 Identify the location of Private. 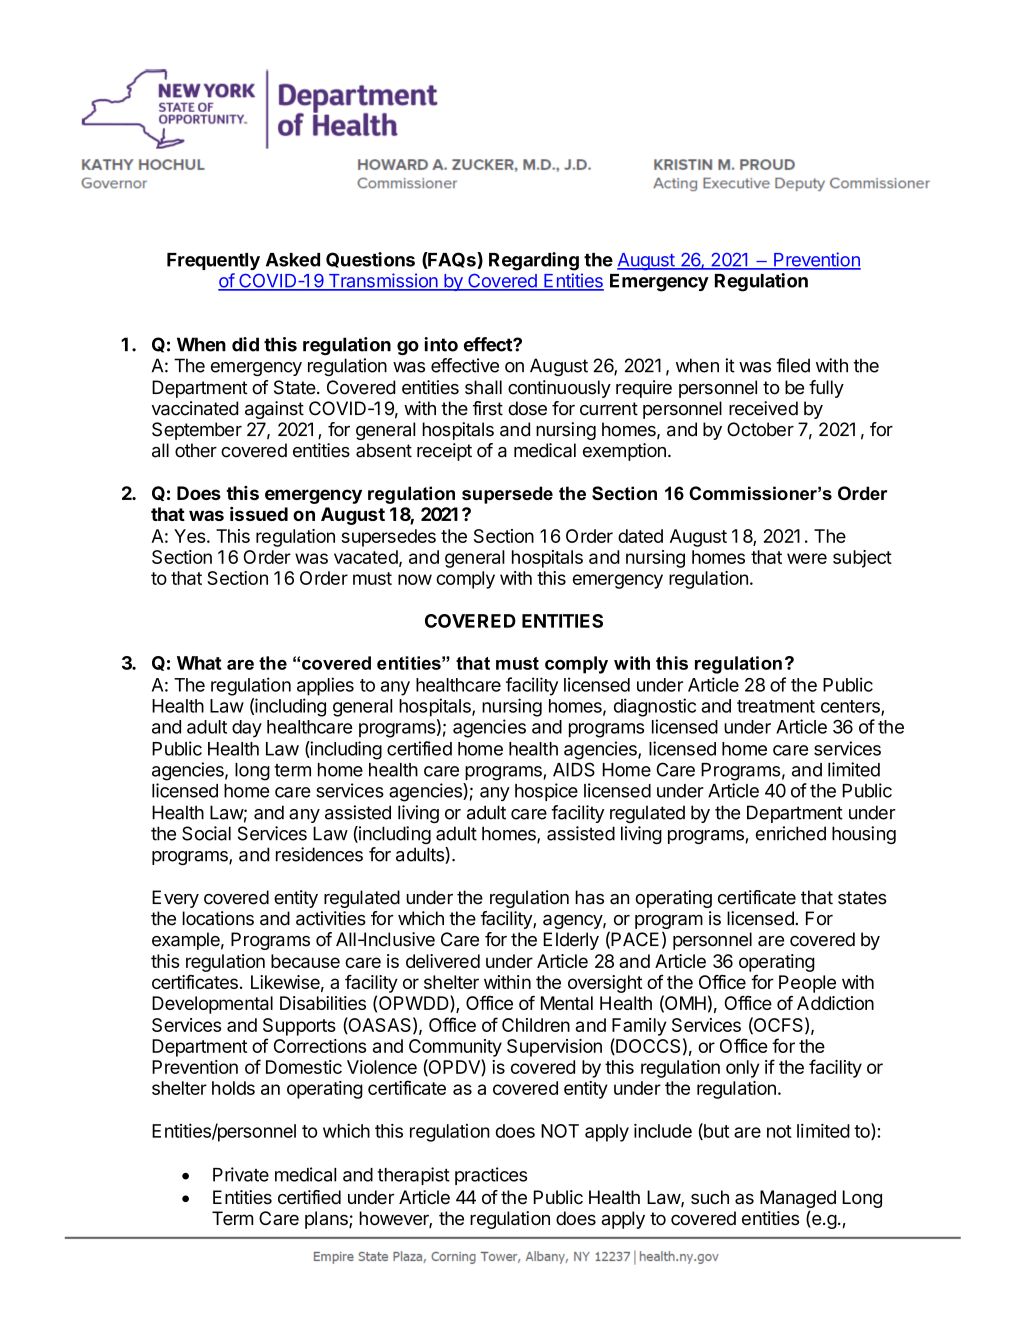
(241, 1174).
